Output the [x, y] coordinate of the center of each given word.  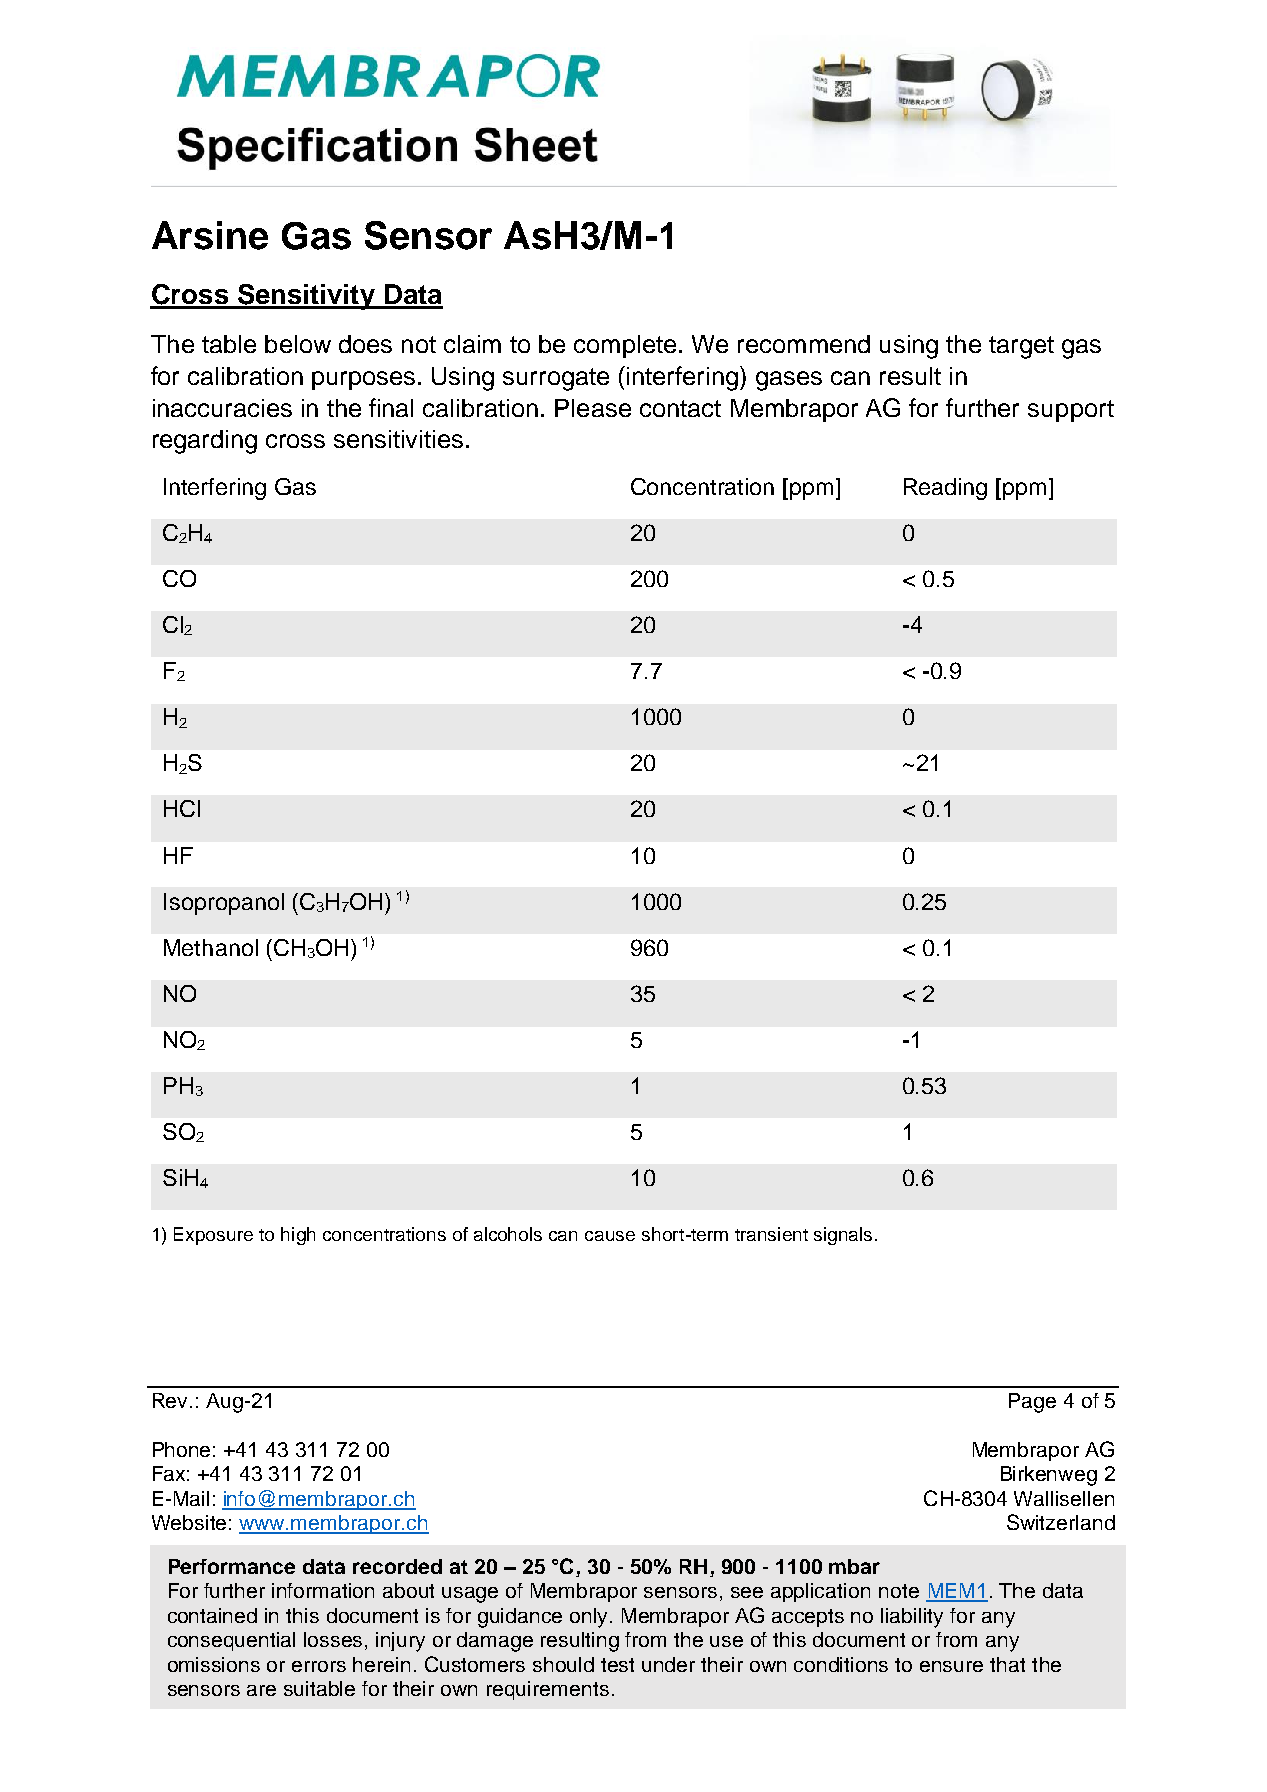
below [298, 344]
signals [843, 1236]
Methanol [211, 947]
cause [610, 1236]
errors [319, 1666]
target [1021, 347]
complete [625, 346]
